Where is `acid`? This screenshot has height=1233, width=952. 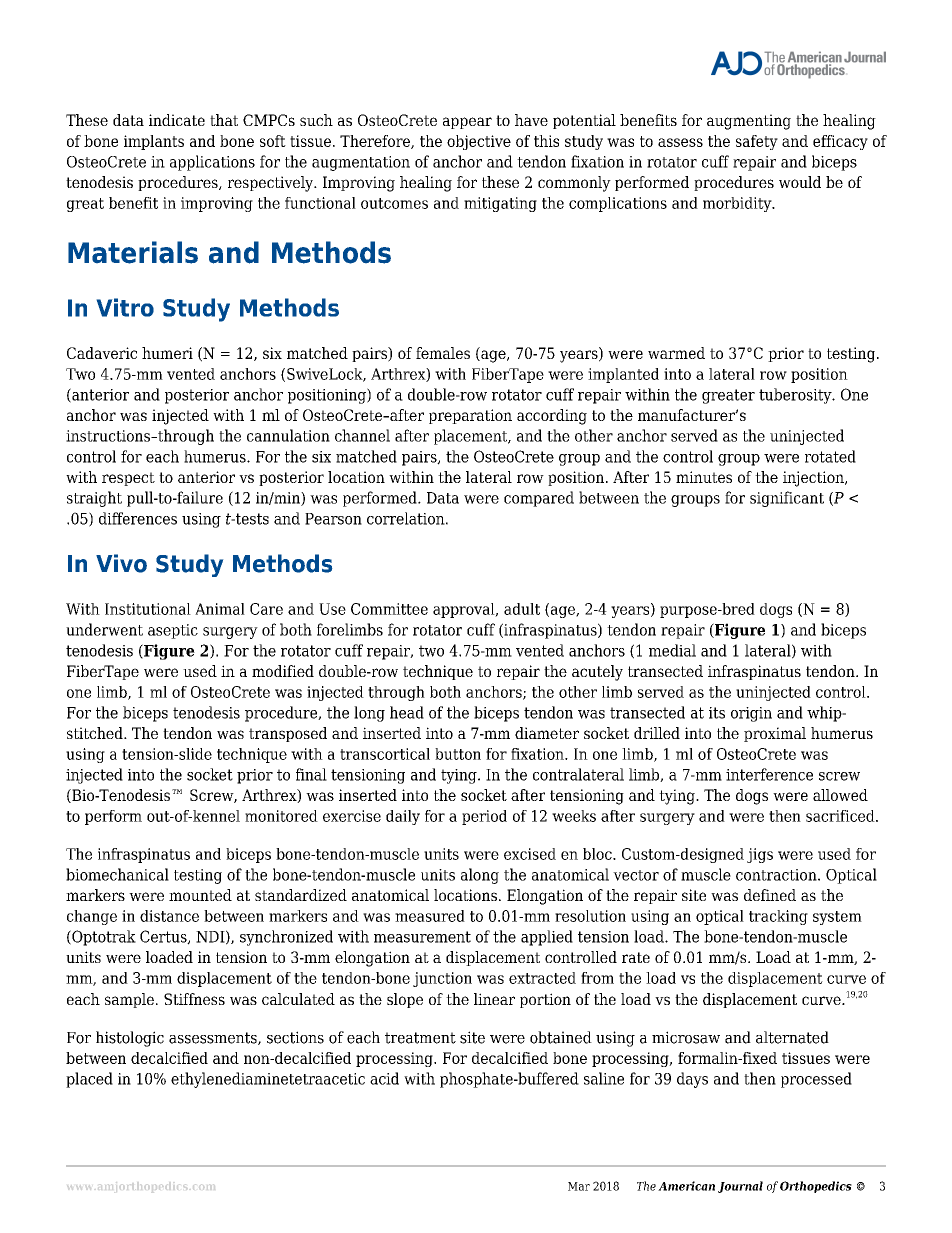 acid is located at coordinates (384, 1078).
